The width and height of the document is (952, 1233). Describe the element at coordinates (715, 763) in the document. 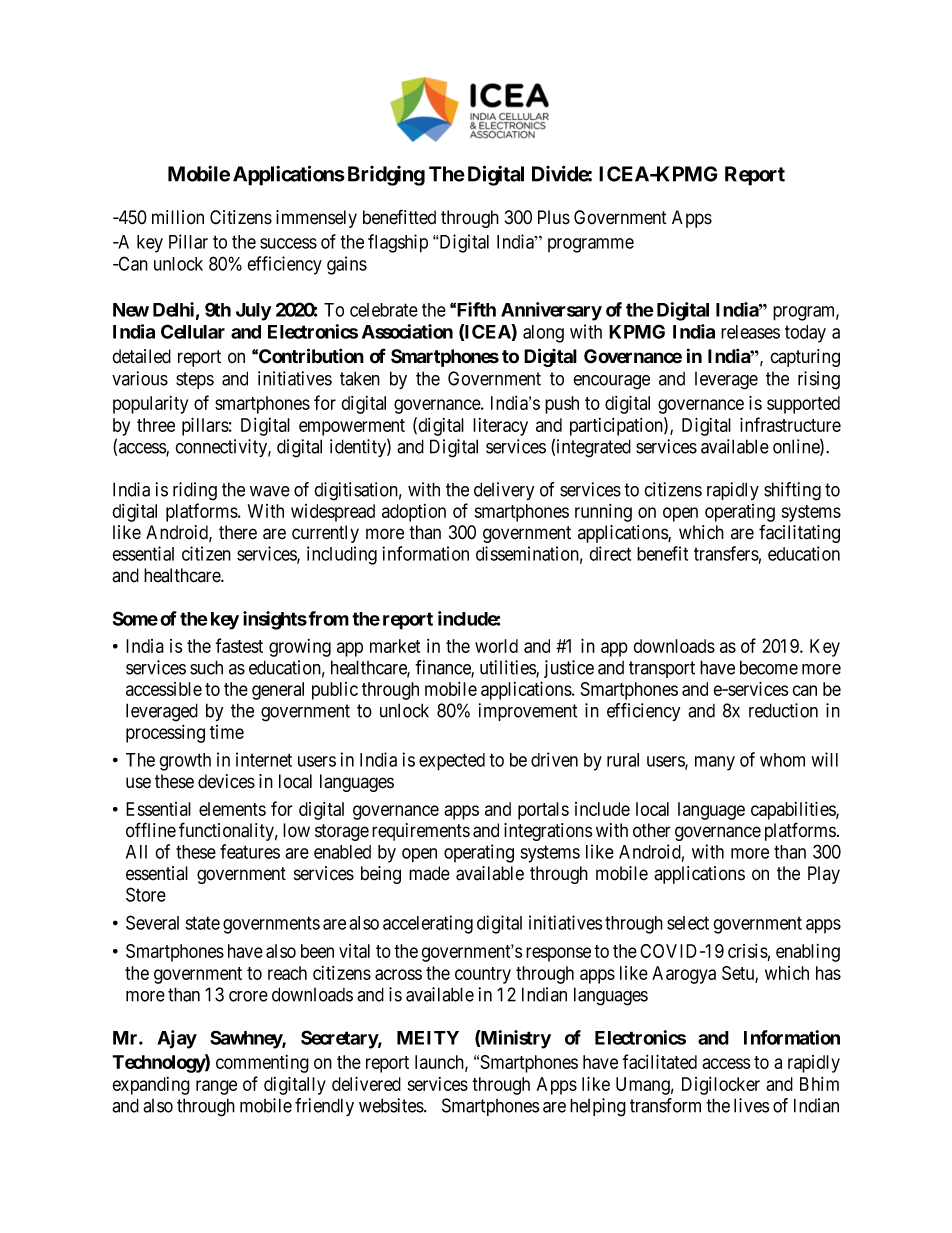

I see `many` at that location.
